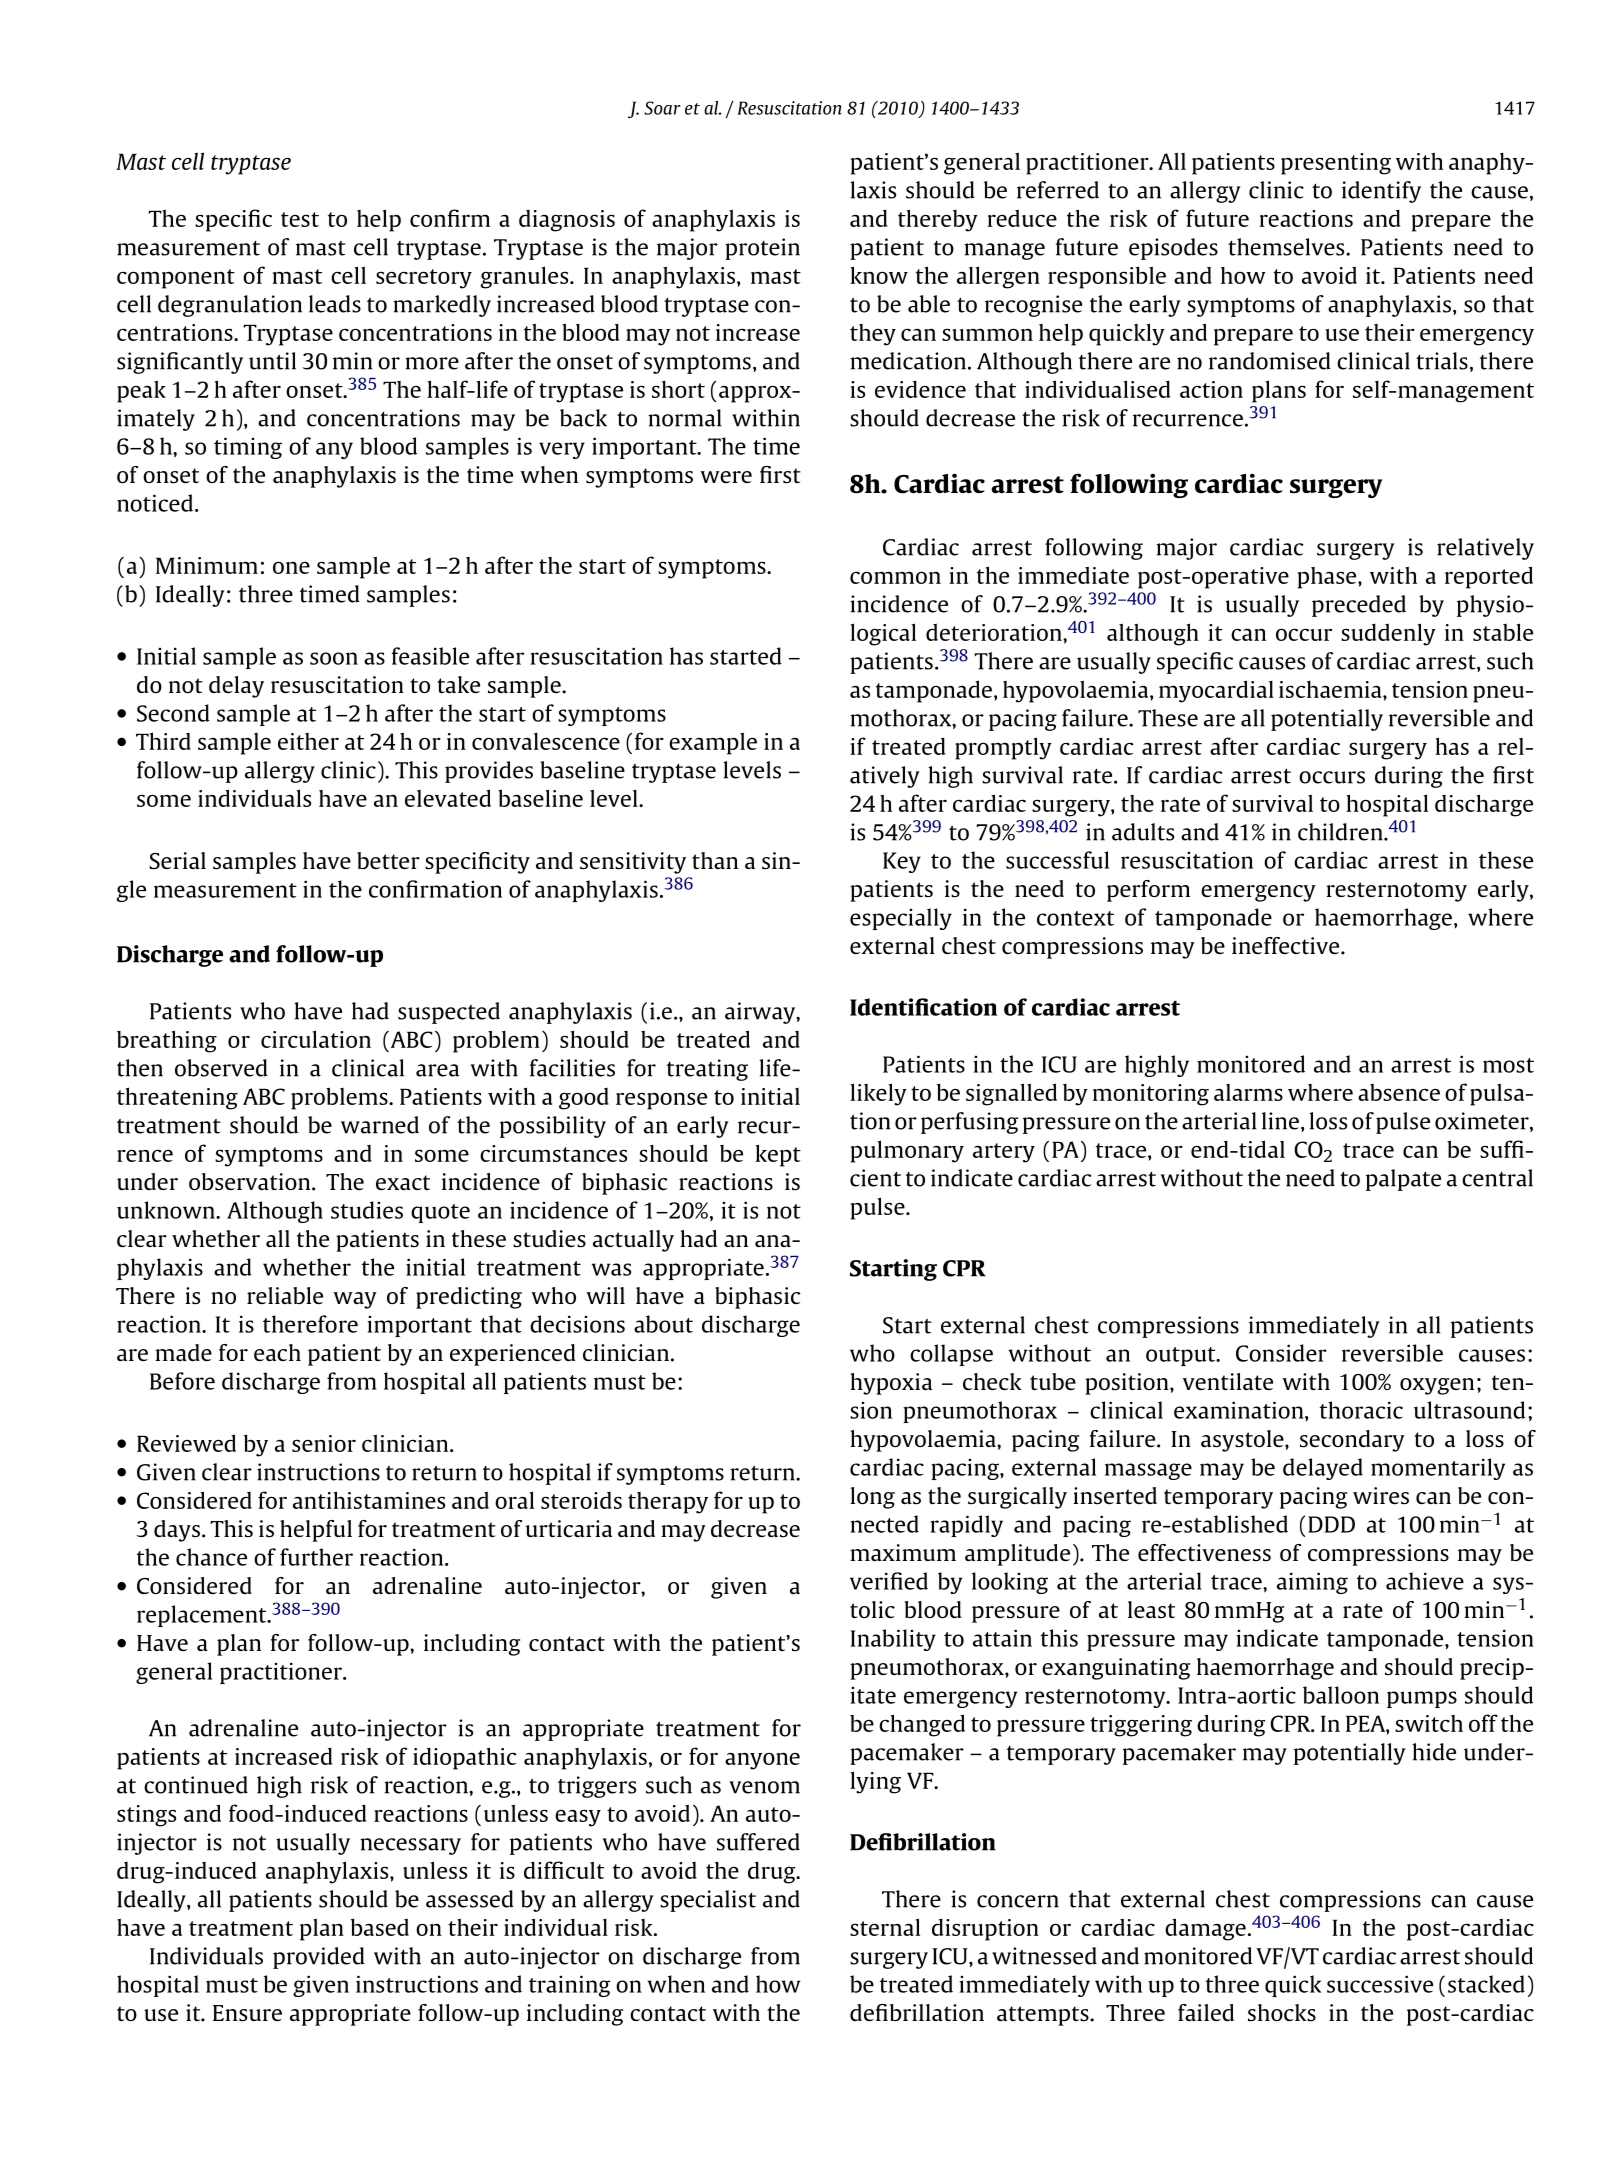 This screenshot has width=1620, height=2161. What do you see at coordinates (713, 743) in the screenshot?
I see `example` at bounding box center [713, 743].
